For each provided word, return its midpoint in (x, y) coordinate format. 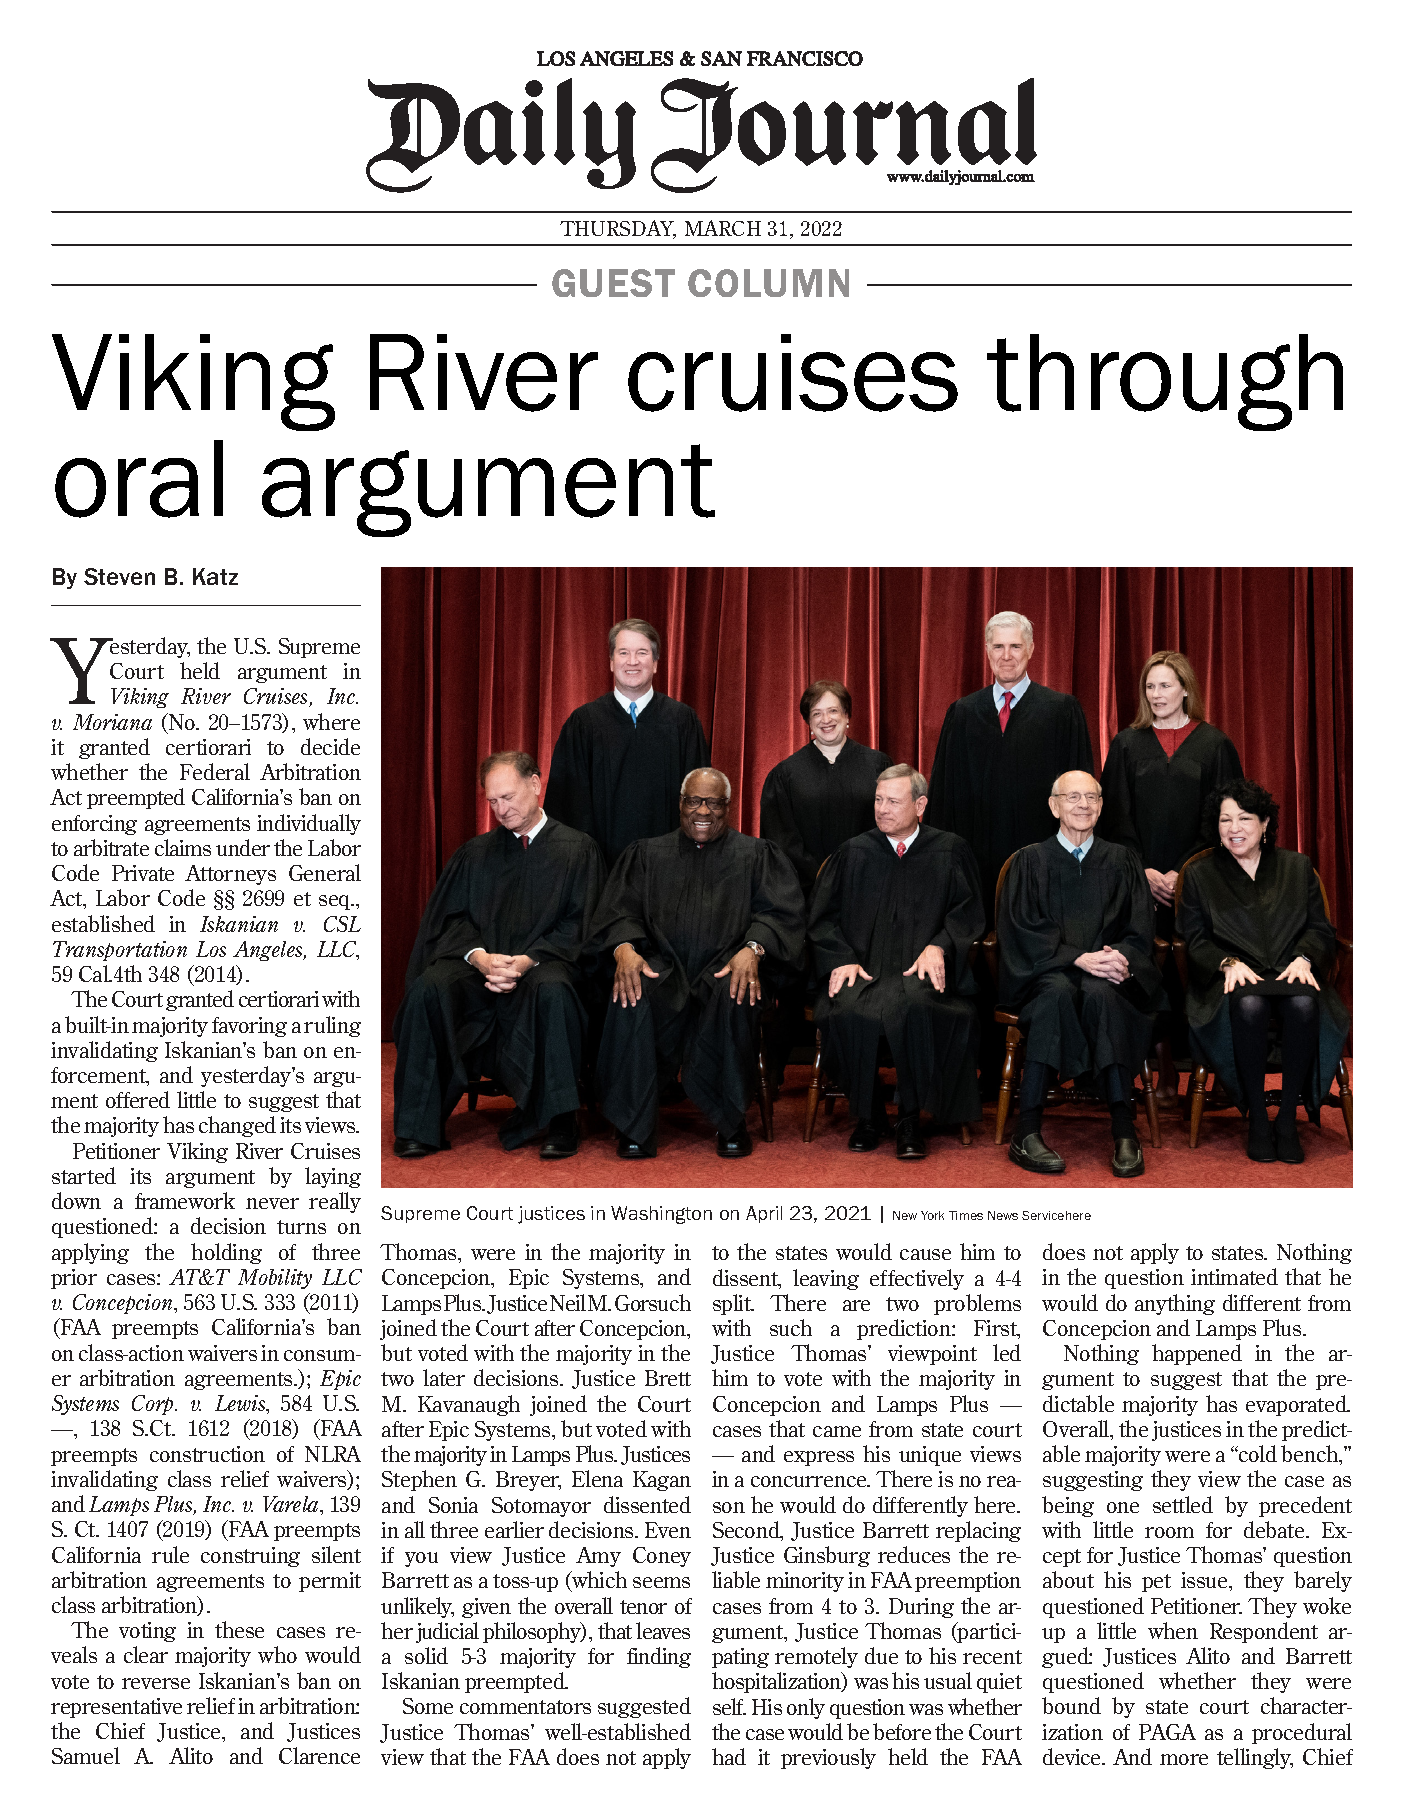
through (1165, 382)
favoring (249, 1027)
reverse (156, 1683)
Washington (661, 1215)
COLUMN (768, 283)
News (1003, 1215)
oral (139, 479)
